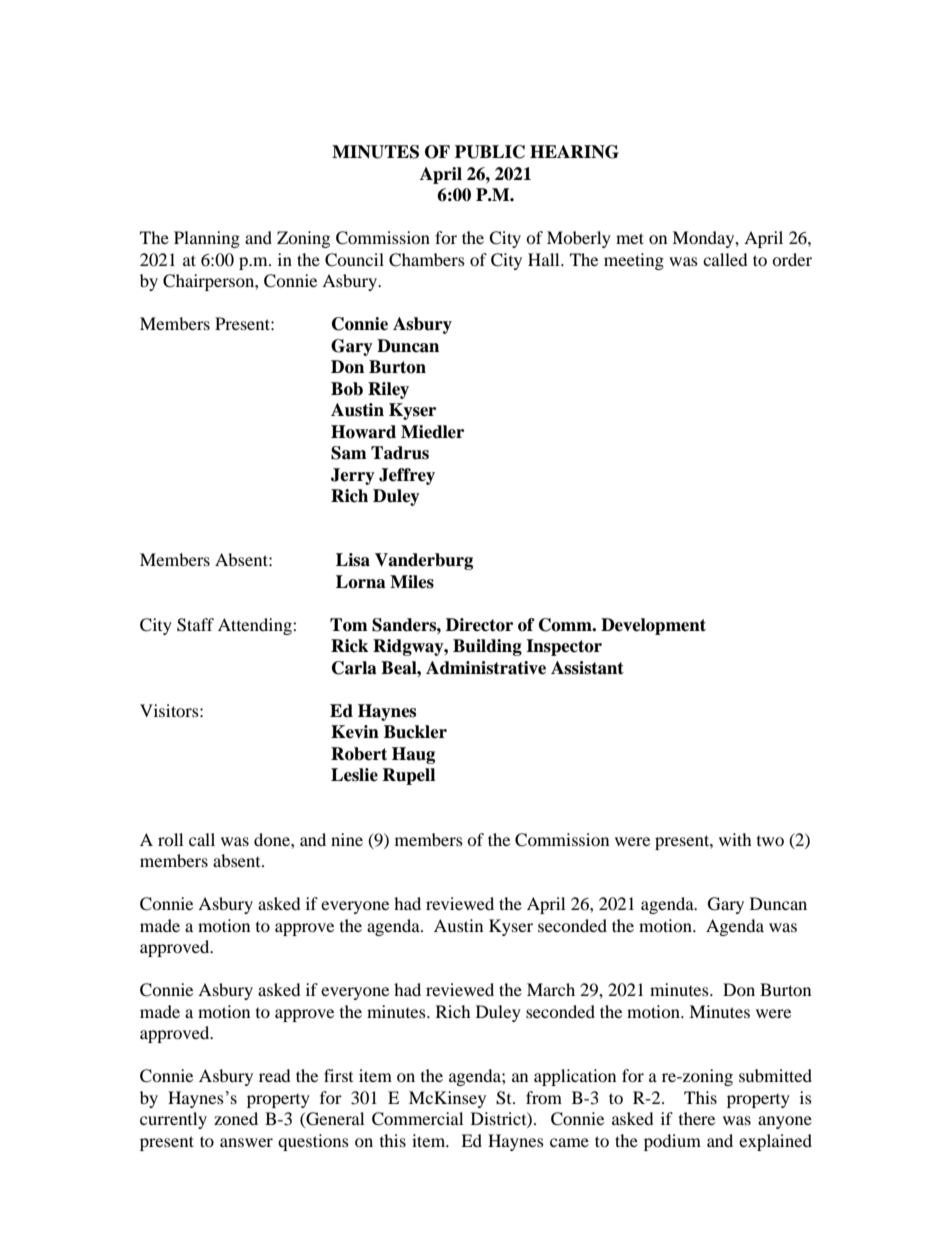 This screenshot has width=952, height=1233. I want to click on met, so click(630, 238).
